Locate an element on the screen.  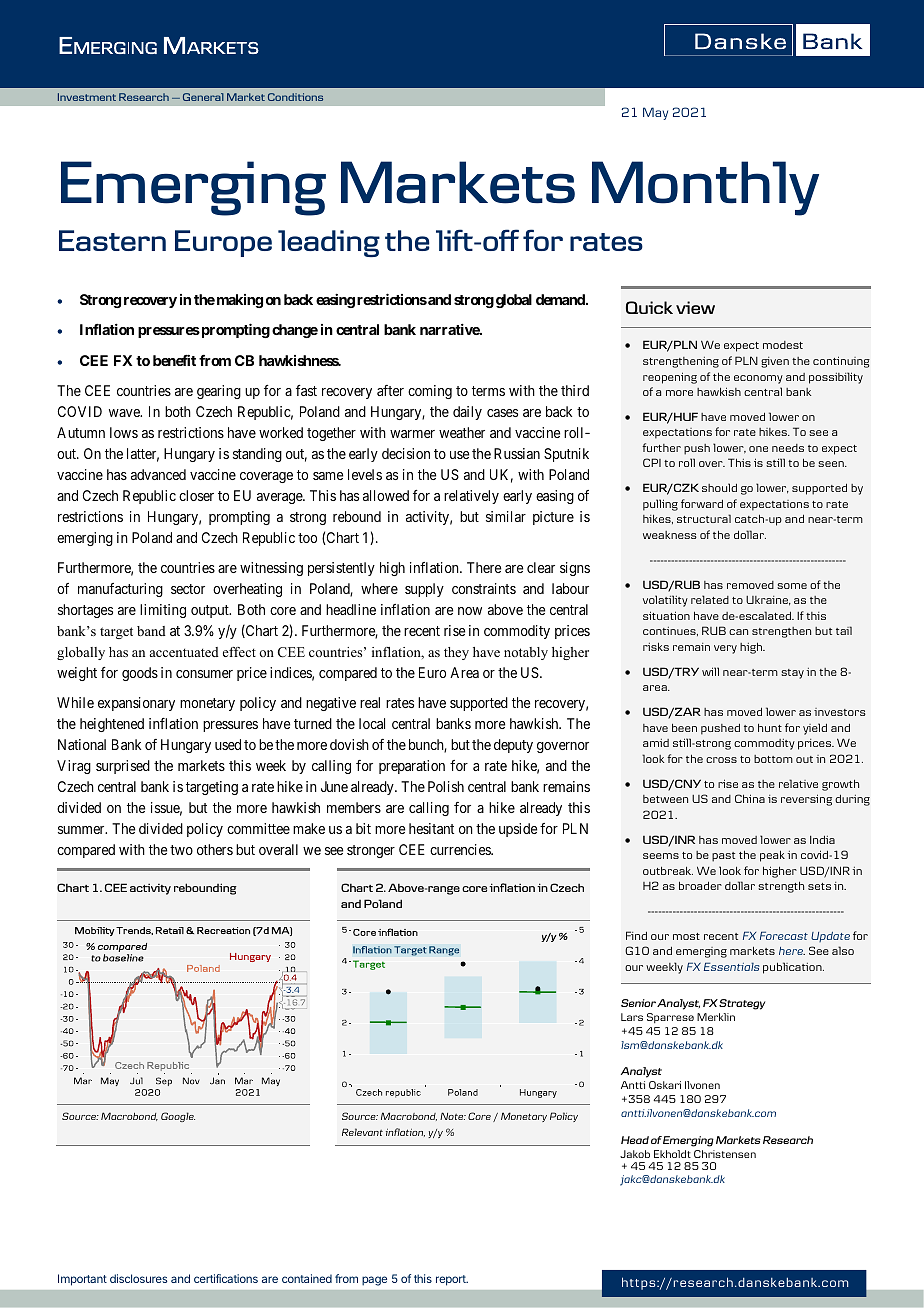
currencies is located at coordinates (461, 849).
